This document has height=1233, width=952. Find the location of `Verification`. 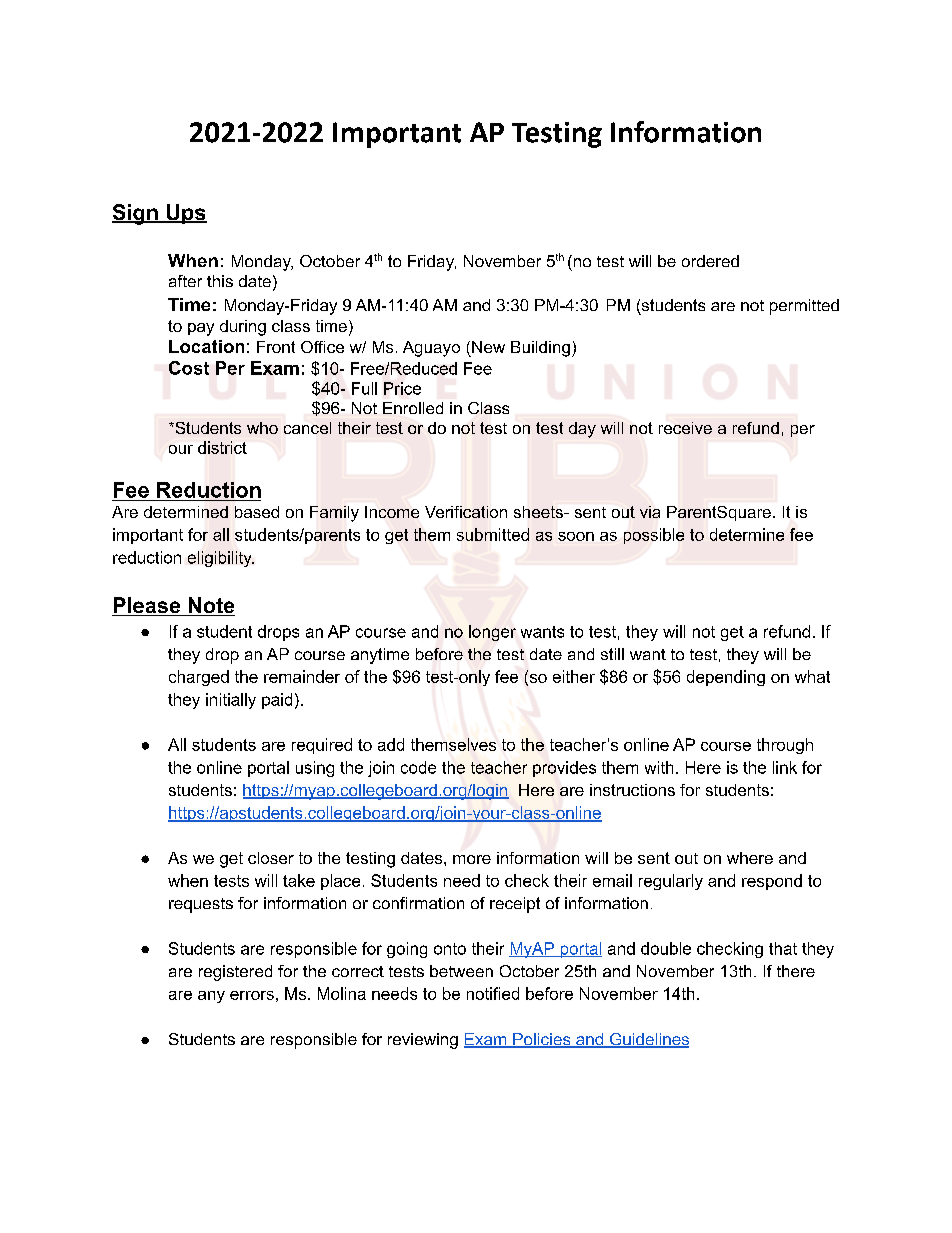

Verification is located at coordinates (466, 512).
